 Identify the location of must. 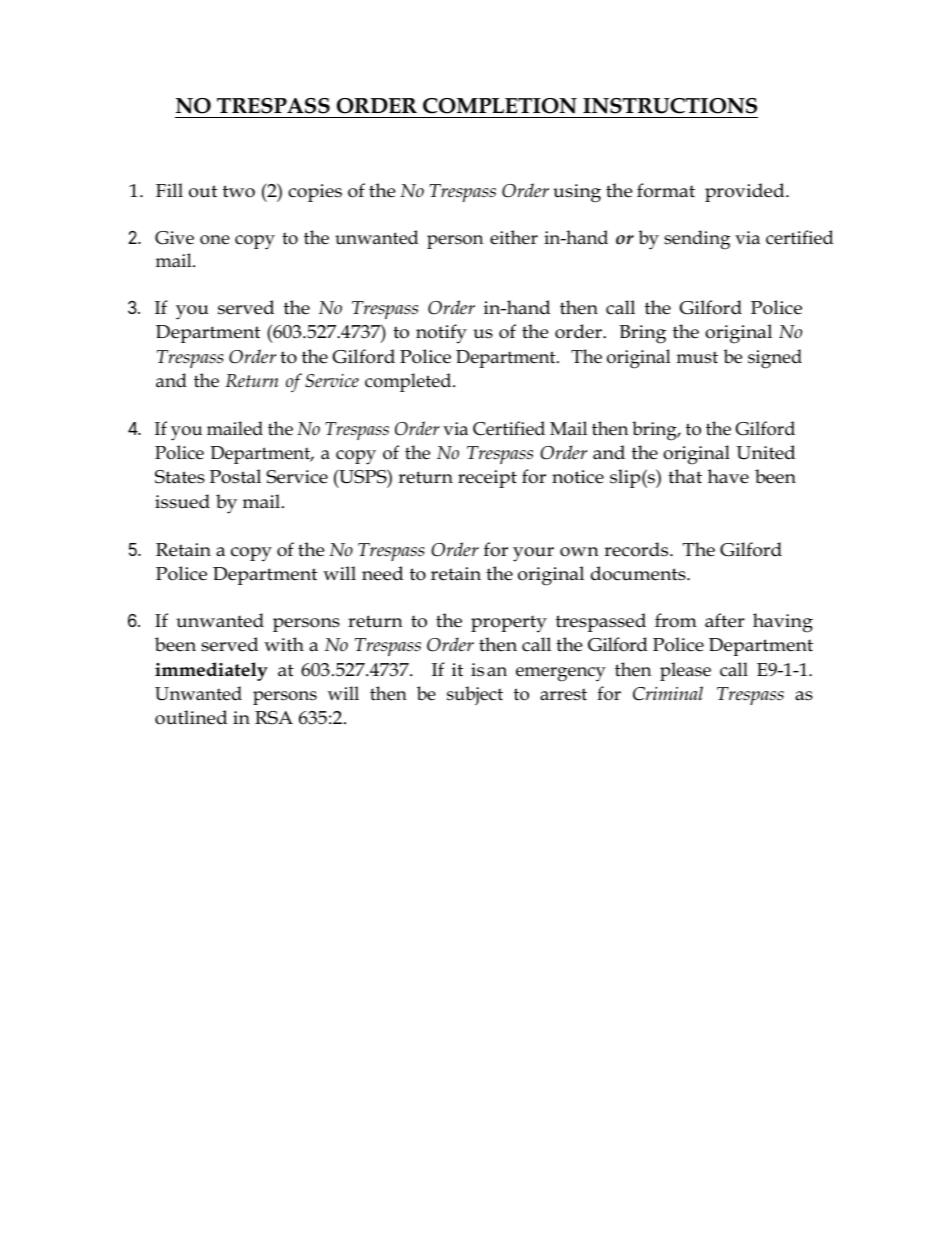
(697, 357).
